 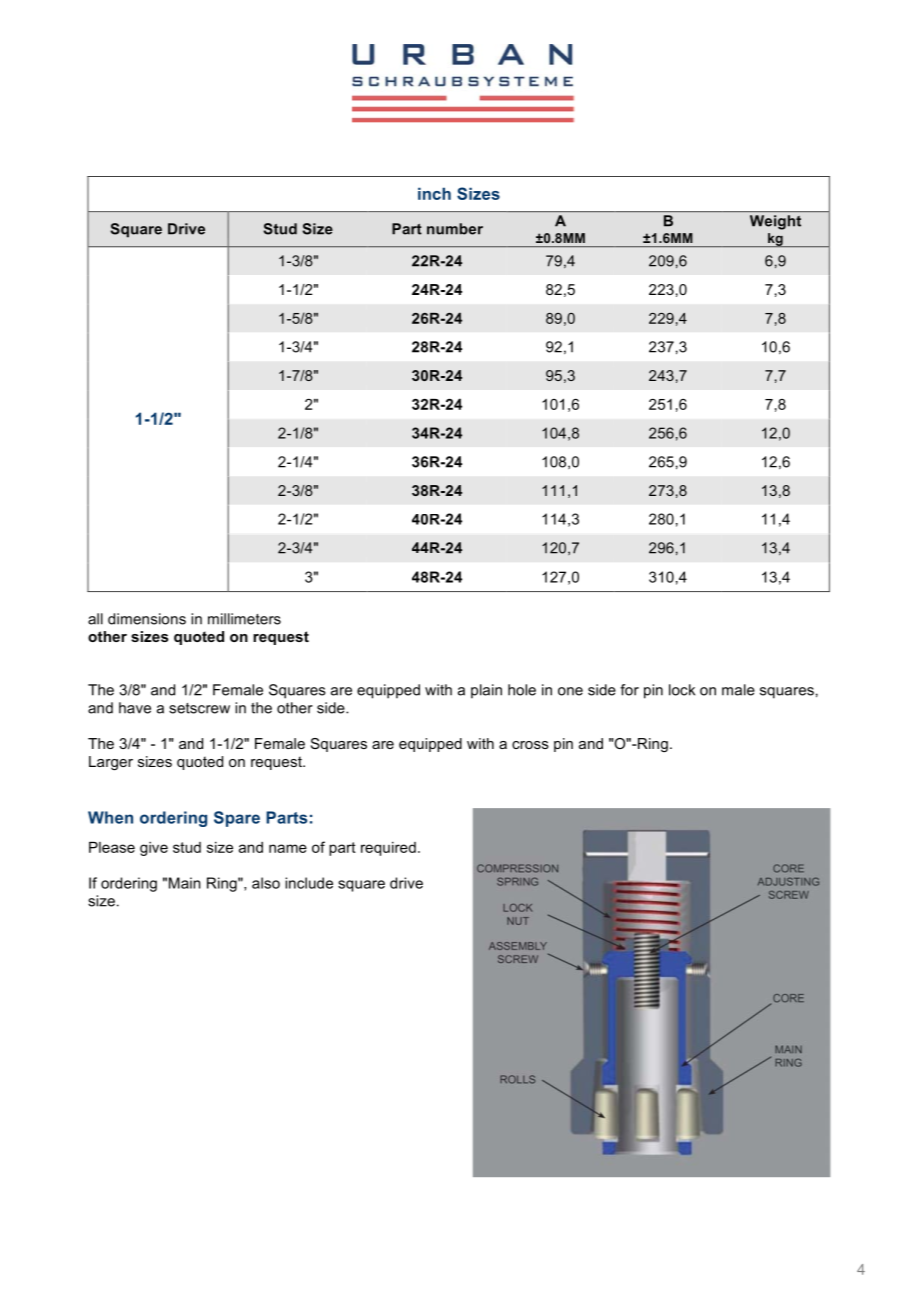 What do you see at coordinates (388, 849) in the screenshot?
I see `required` at bounding box center [388, 849].
